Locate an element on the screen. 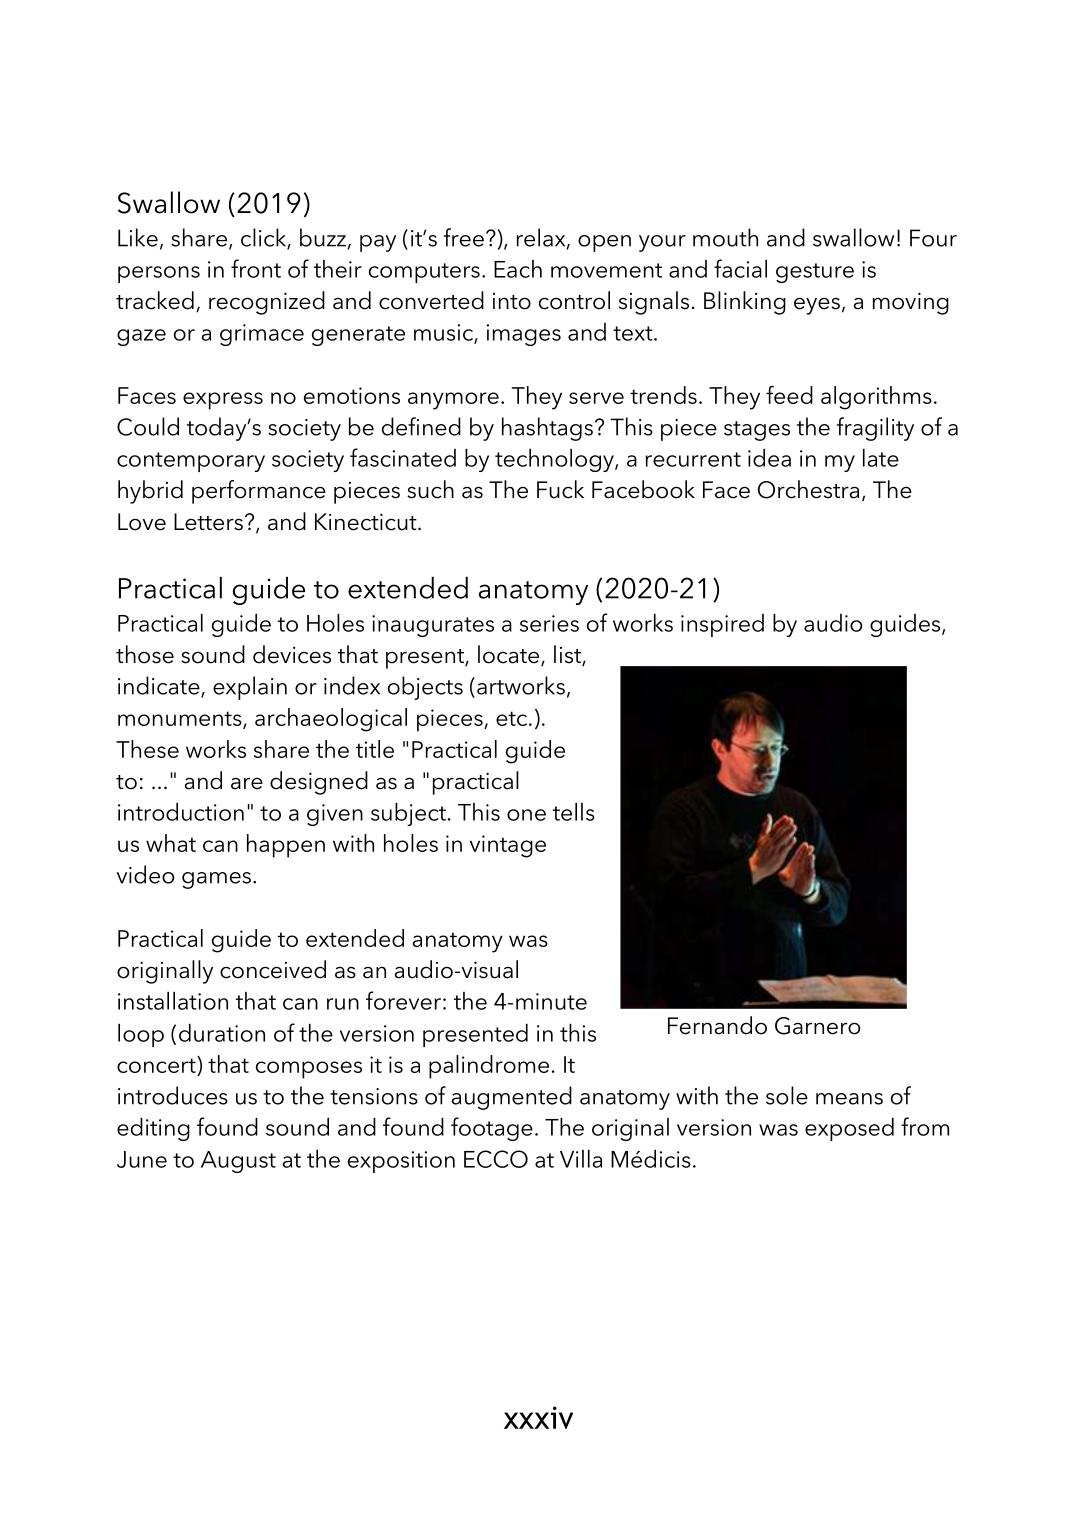  Fernando is located at coordinates (717, 1025).
